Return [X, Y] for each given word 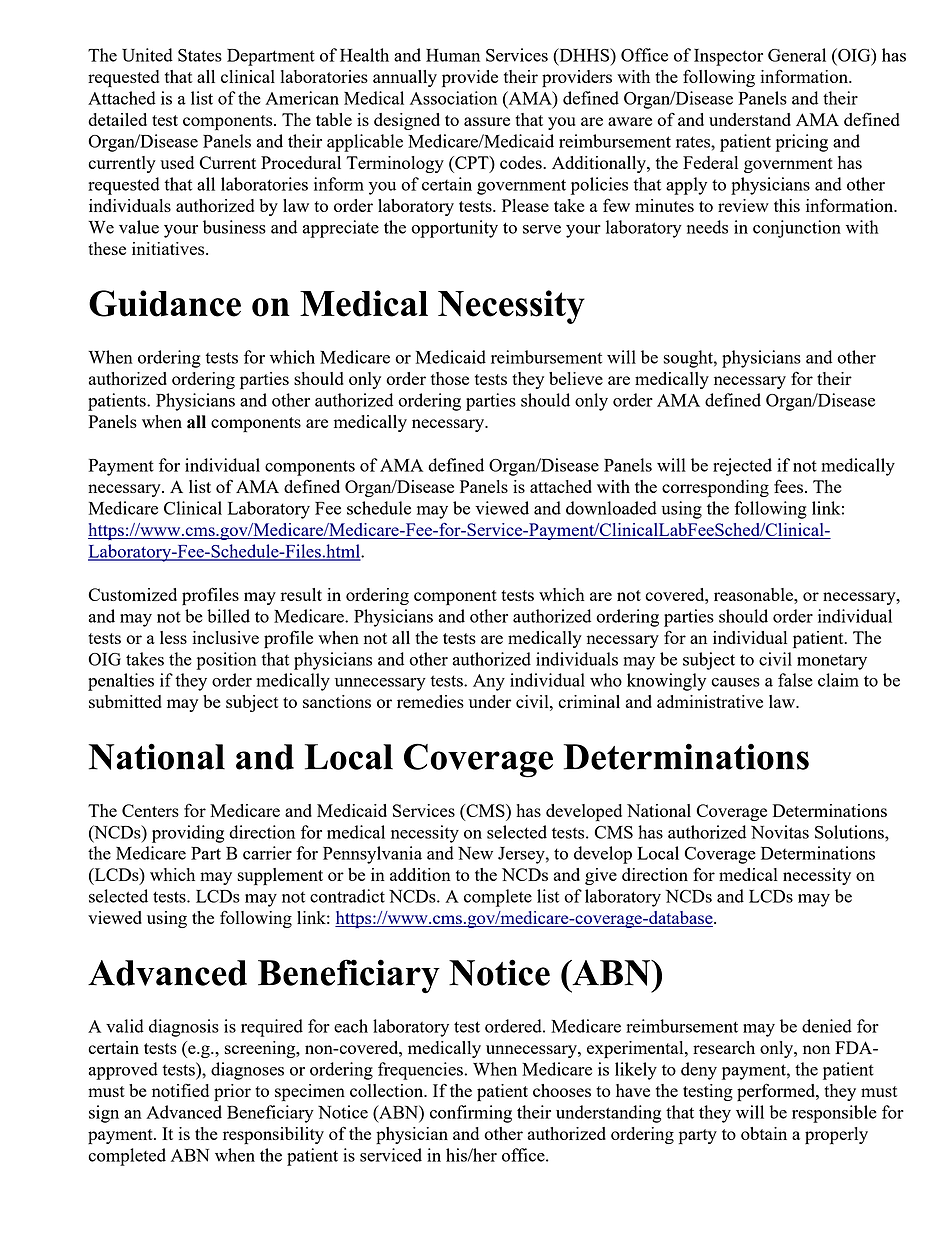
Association [453, 98]
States [200, 55]
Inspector [728, 57]
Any [489, 682]
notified [180, 1090]
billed [228, 616]
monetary [832, 662]
